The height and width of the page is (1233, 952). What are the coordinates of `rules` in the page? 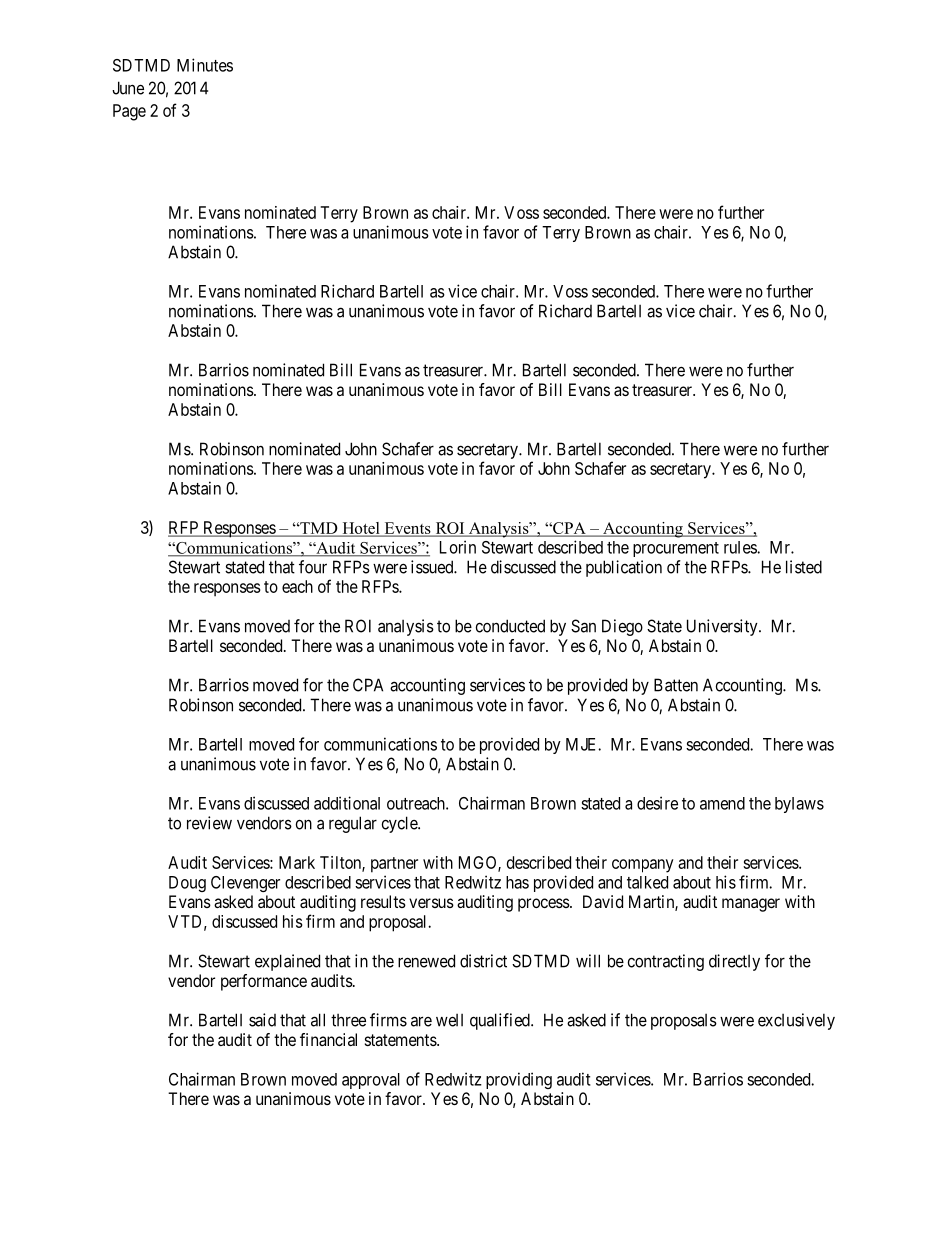 It's located at (741, 547).
